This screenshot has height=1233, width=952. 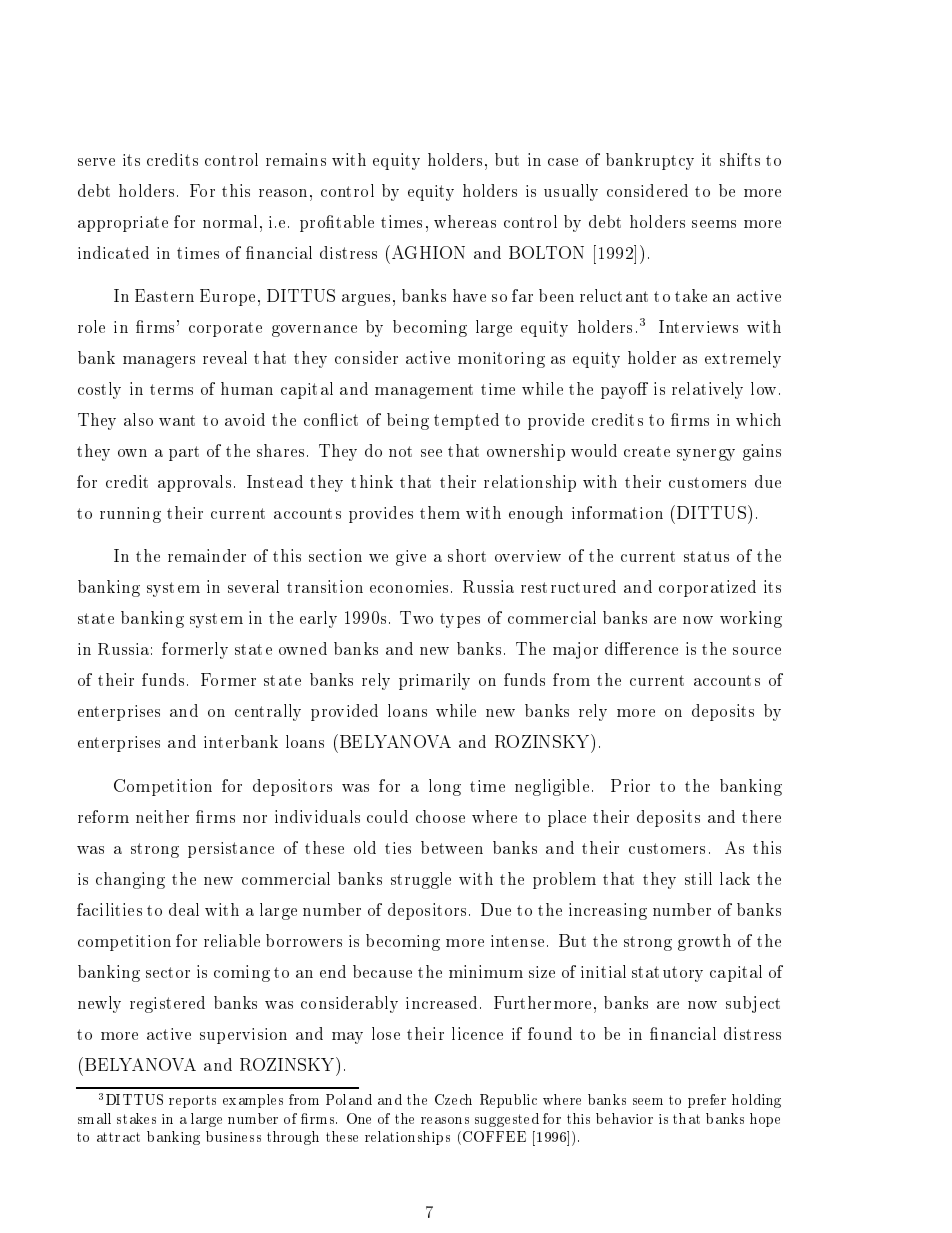 I want to click on reports, so click(x=192, y=1101).
